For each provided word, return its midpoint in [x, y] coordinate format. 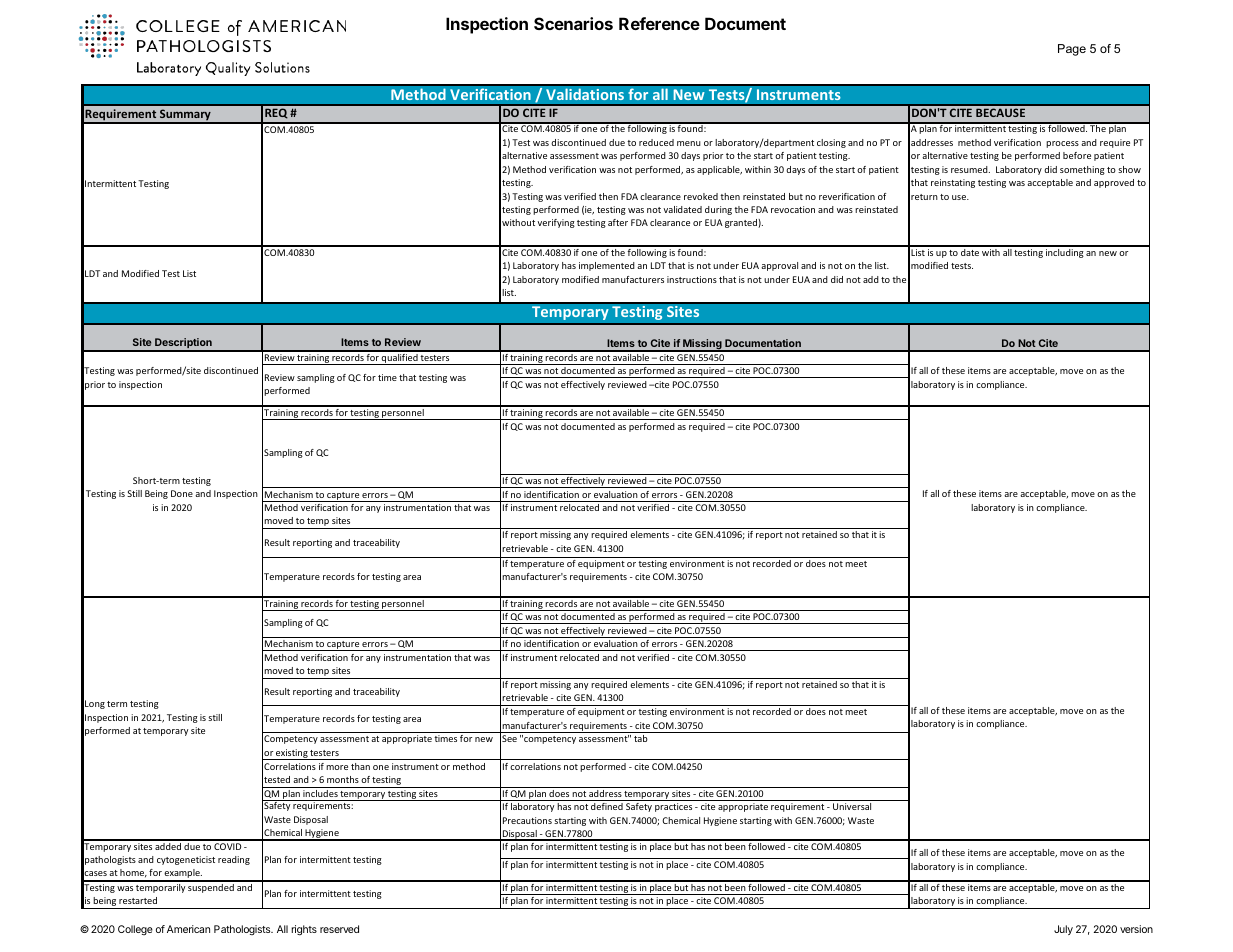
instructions [692, 279]
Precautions [527, 820]
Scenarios [573, 23]
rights [304, 930]
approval [779, 266]
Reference [659, 23]
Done [182, 493]
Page [1072, 50]
